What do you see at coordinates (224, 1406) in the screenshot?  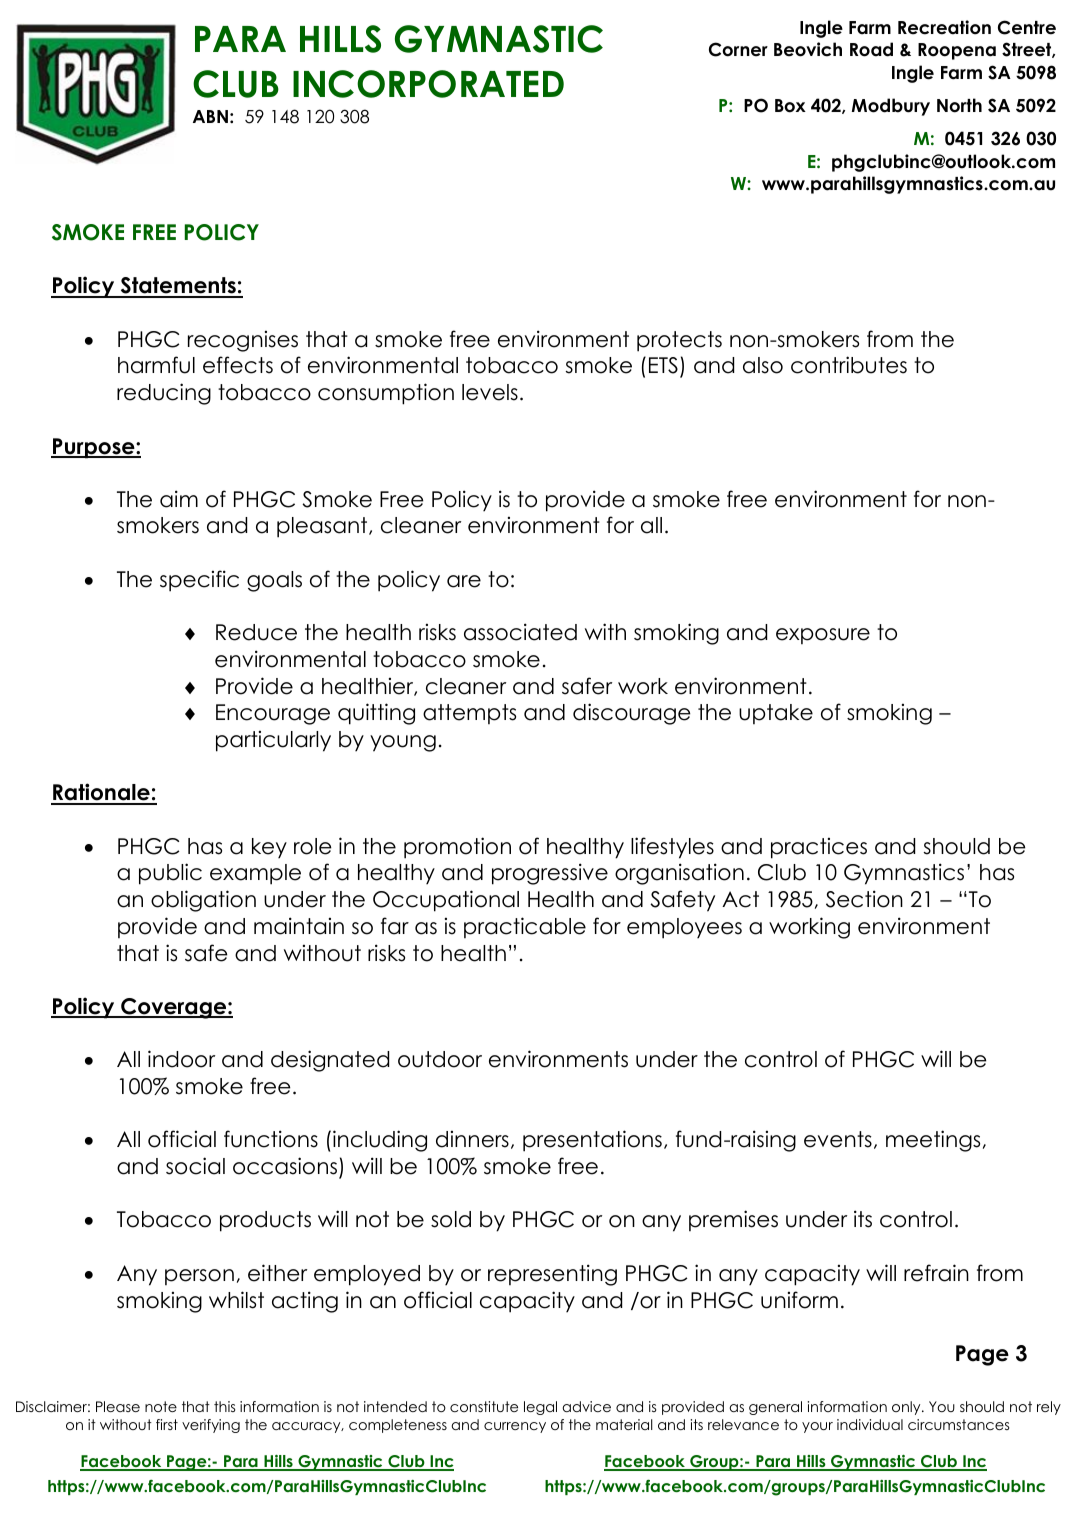 I see `this` at bounding box center [224, 1406].
